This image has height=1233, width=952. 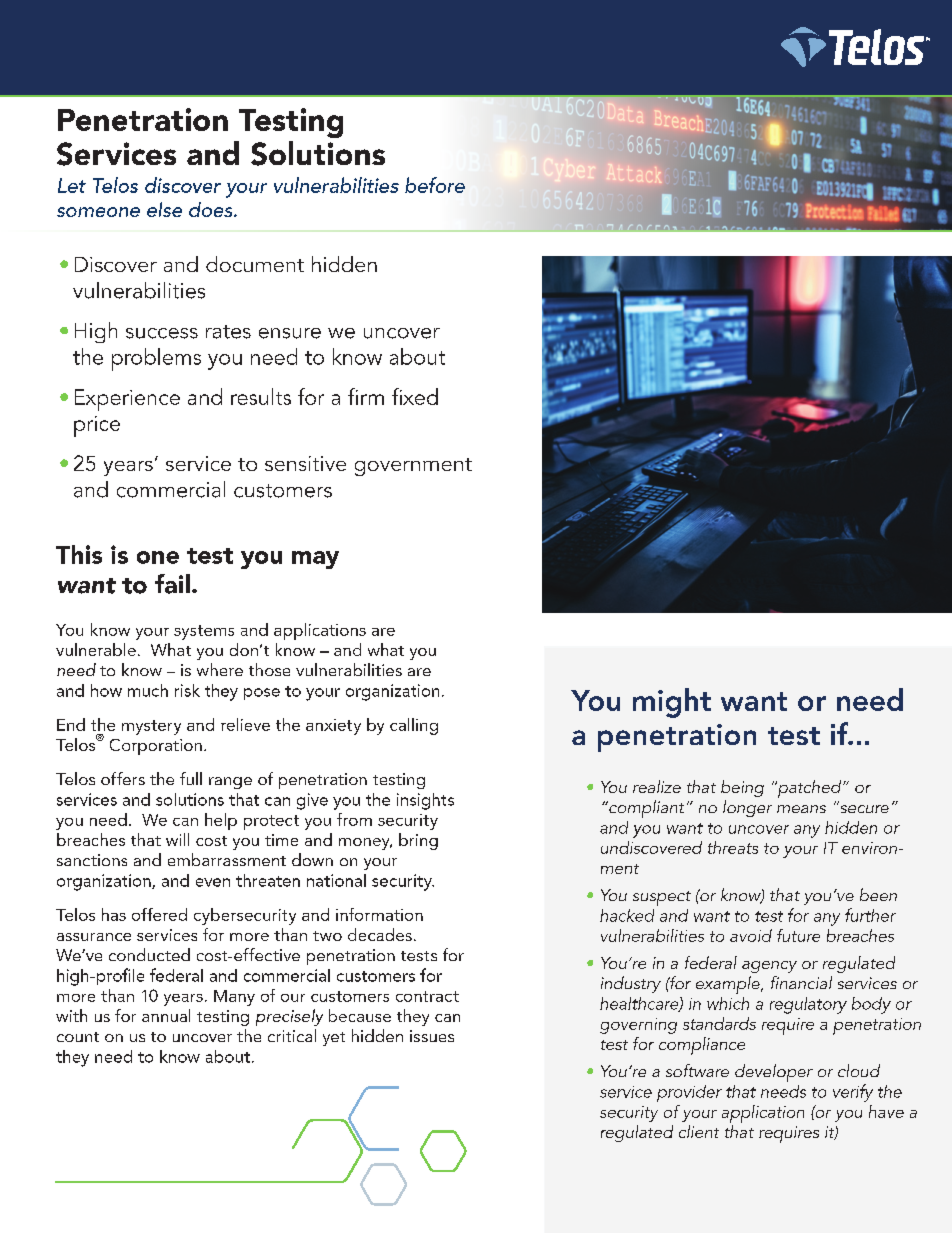 What do you see at coordinates (432, 1036) in the image?
I see `issues` at bounding box center [432, 1036].
